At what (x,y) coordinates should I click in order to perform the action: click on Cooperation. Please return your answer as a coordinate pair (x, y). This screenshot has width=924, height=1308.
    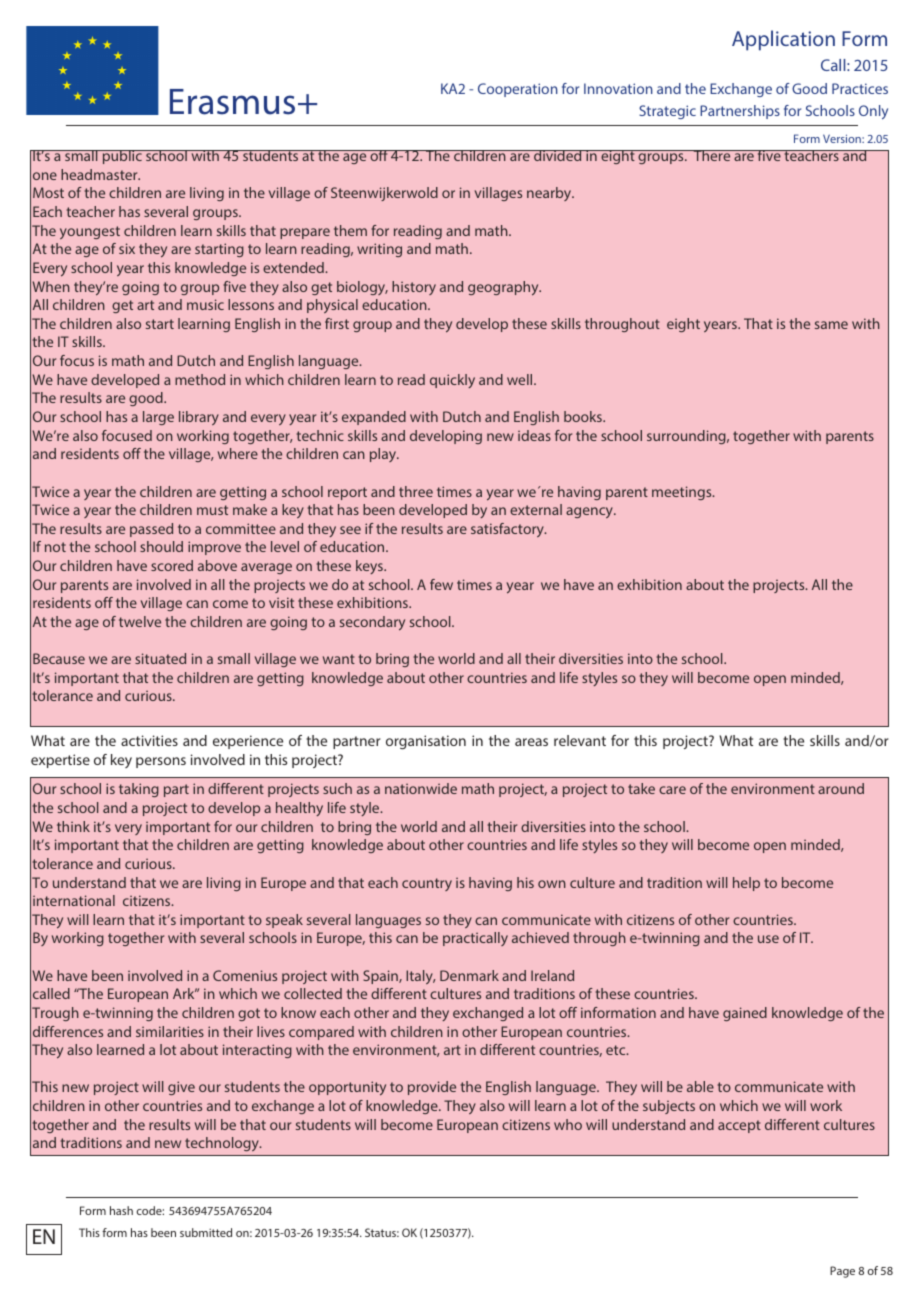
    Looking at the image, I should click on (518, 90).
